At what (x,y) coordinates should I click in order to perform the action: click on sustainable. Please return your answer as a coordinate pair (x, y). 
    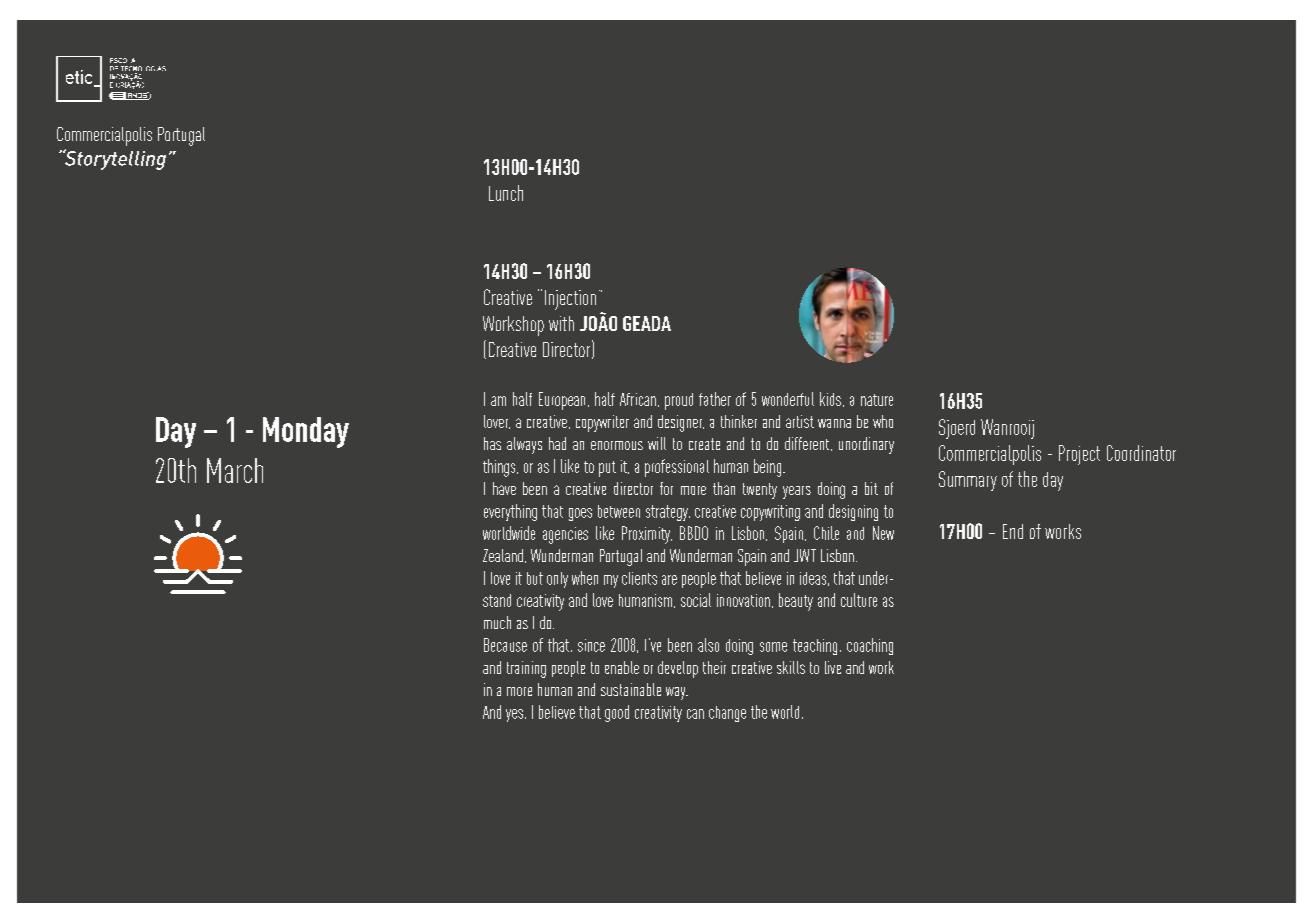
    Looking at the image, I should click on (631, 689).
